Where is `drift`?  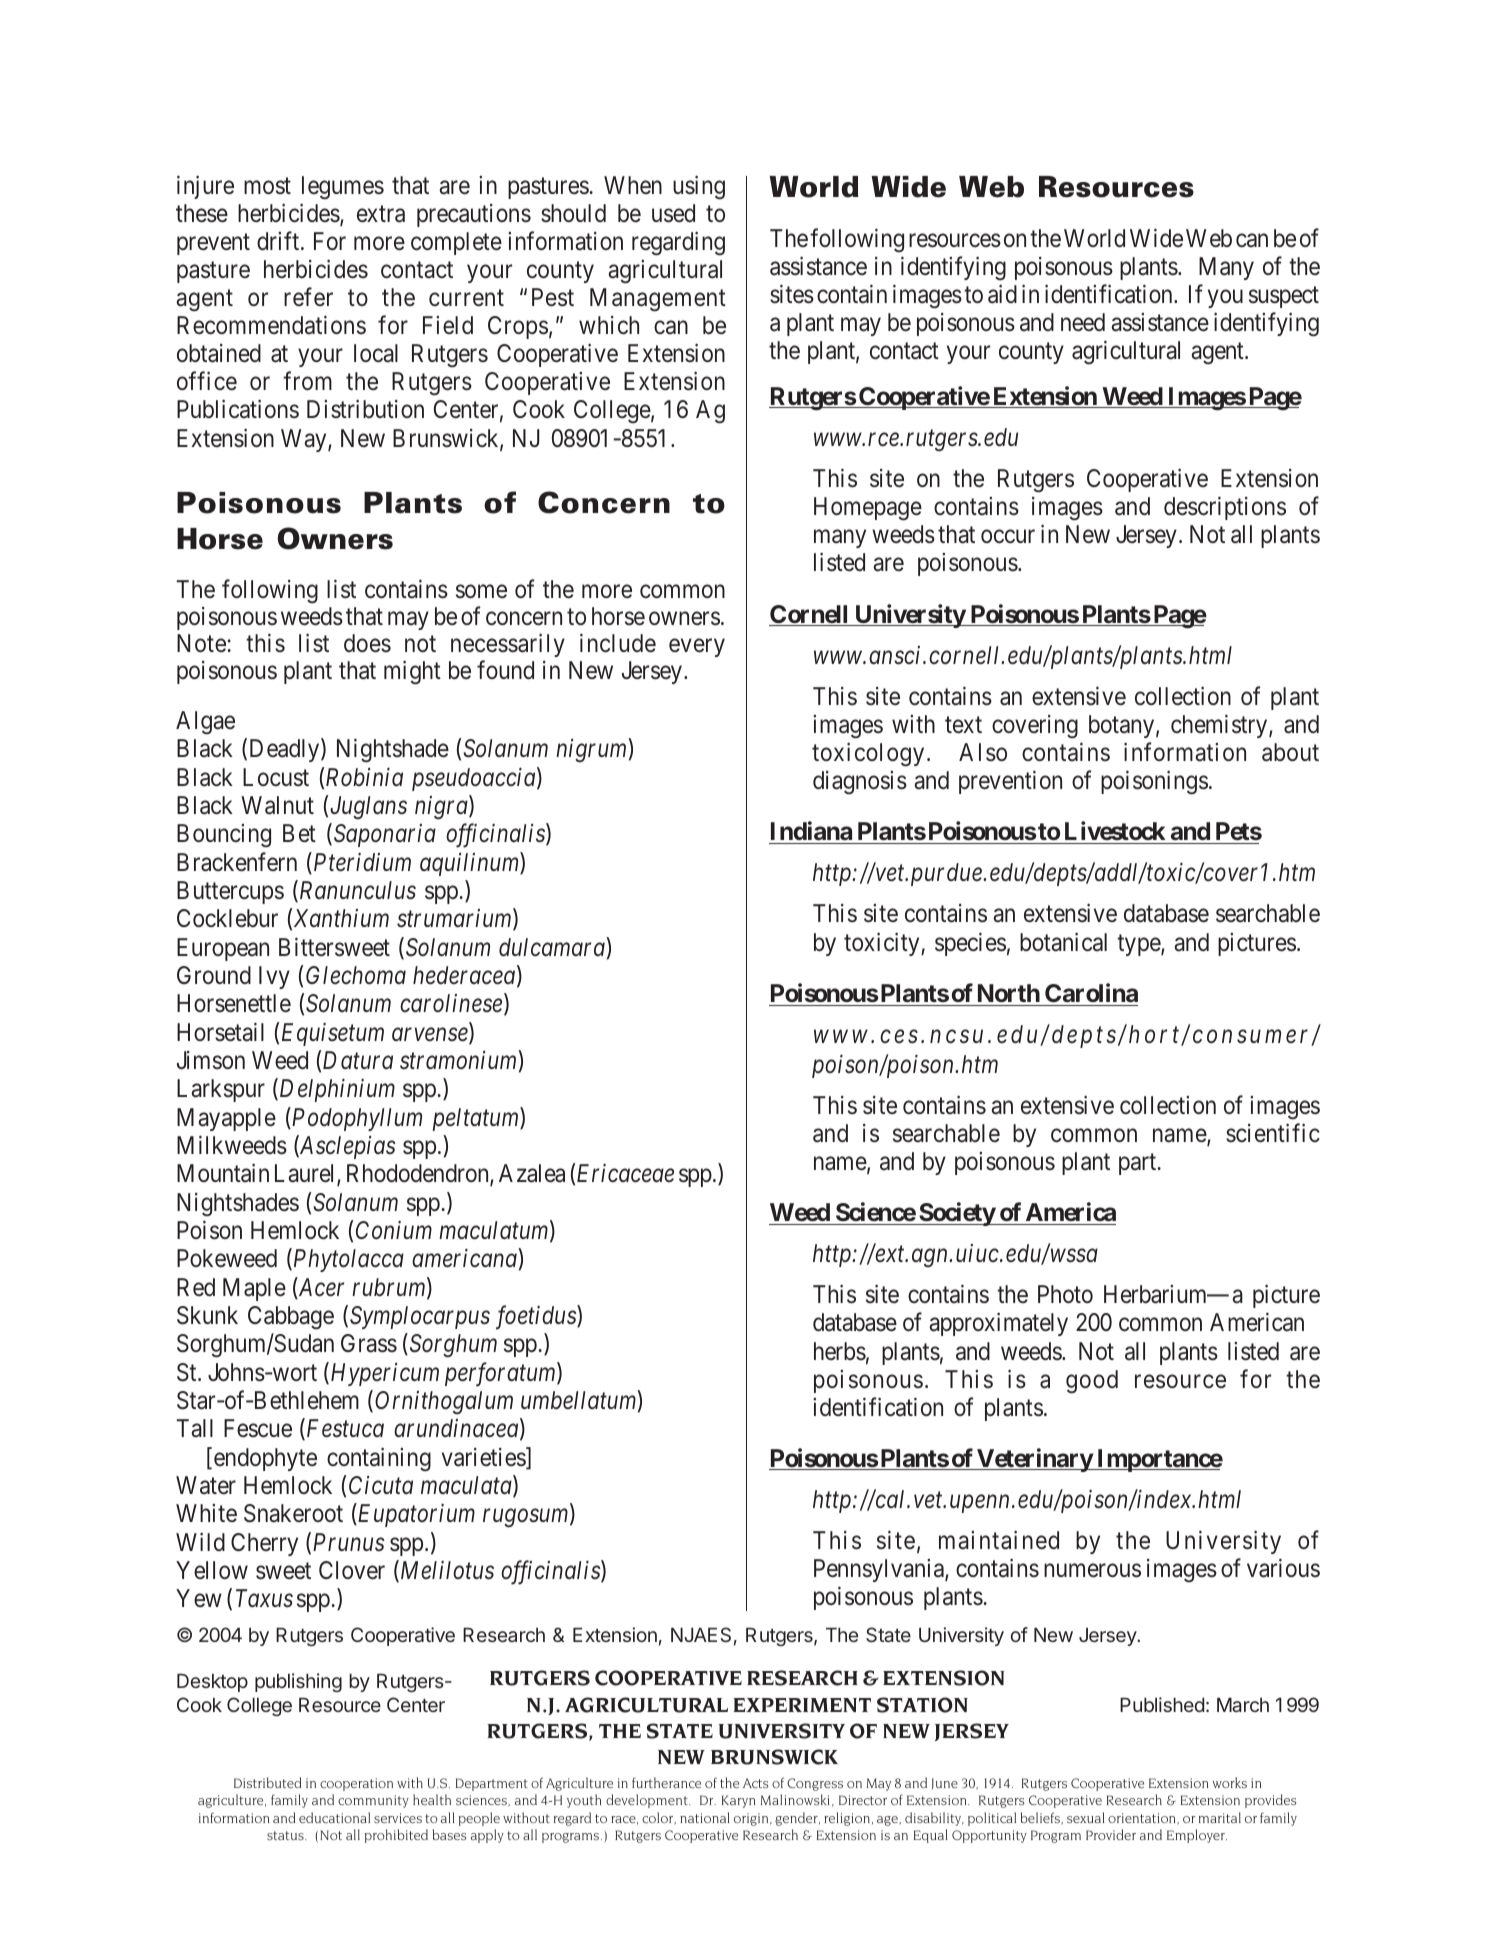
drift is located at coordinates (279, 241).
